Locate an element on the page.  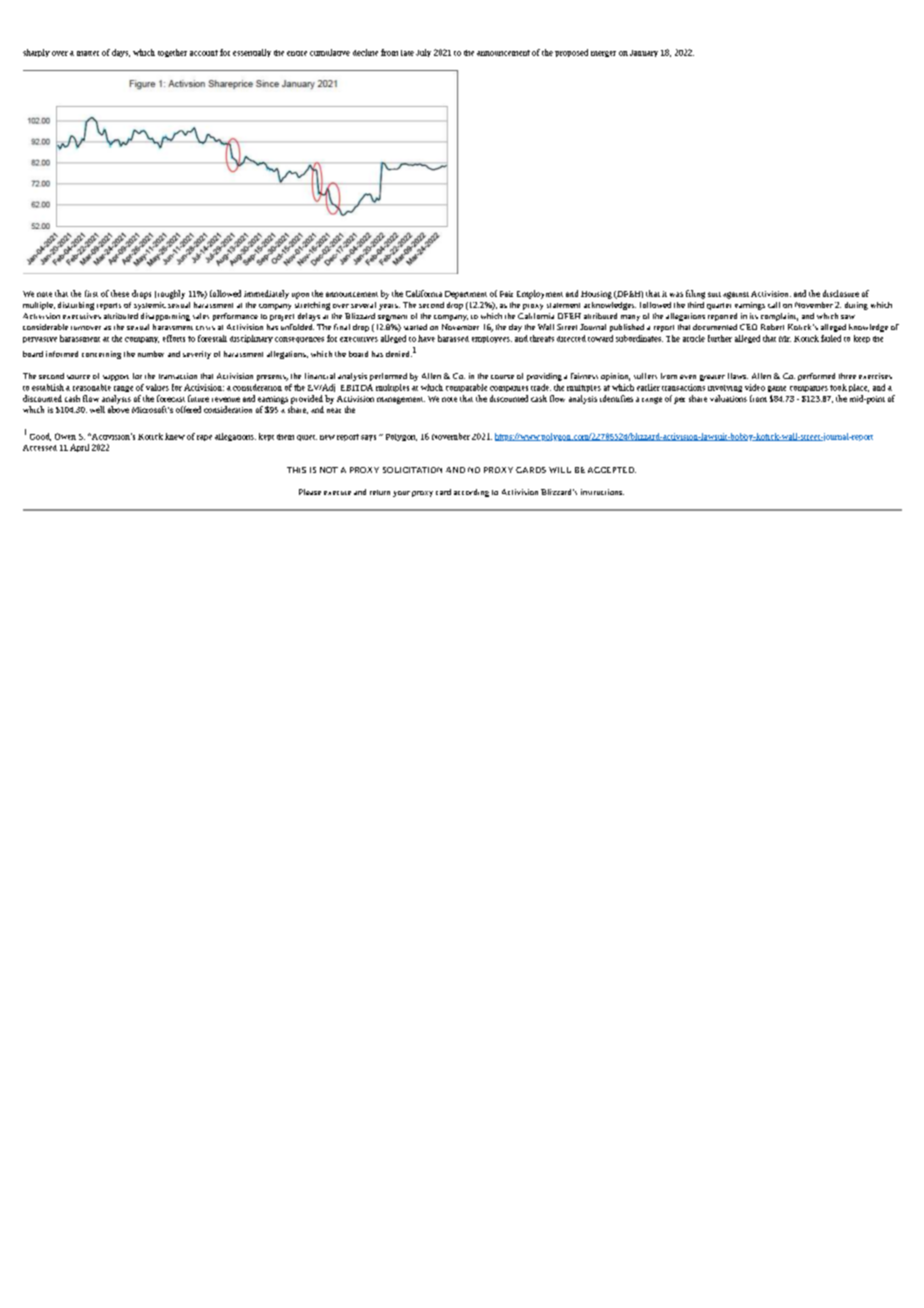
further is located at coordinates (720, 338).
